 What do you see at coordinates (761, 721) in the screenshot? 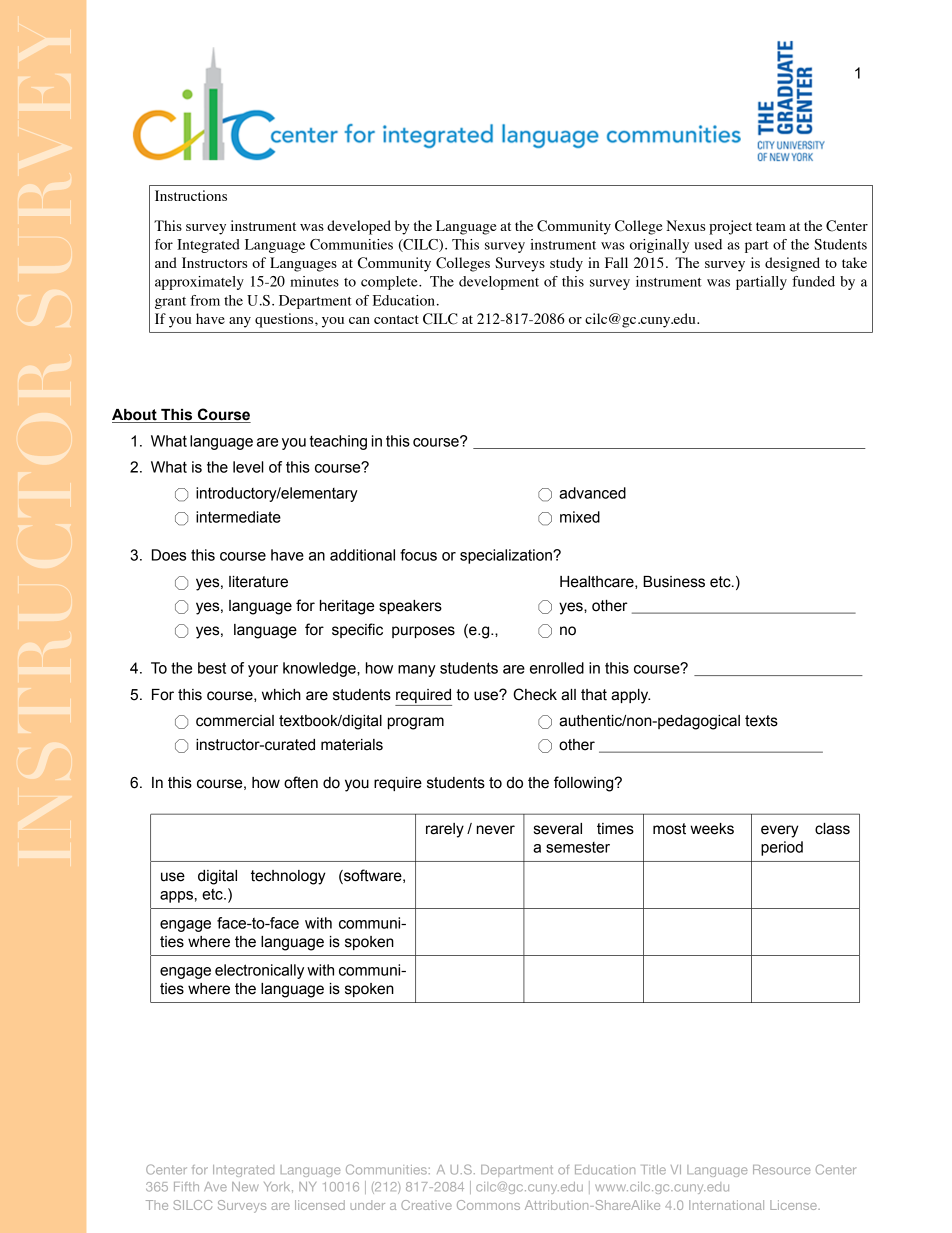
I see `texts` at bounding box center [761, 721].
